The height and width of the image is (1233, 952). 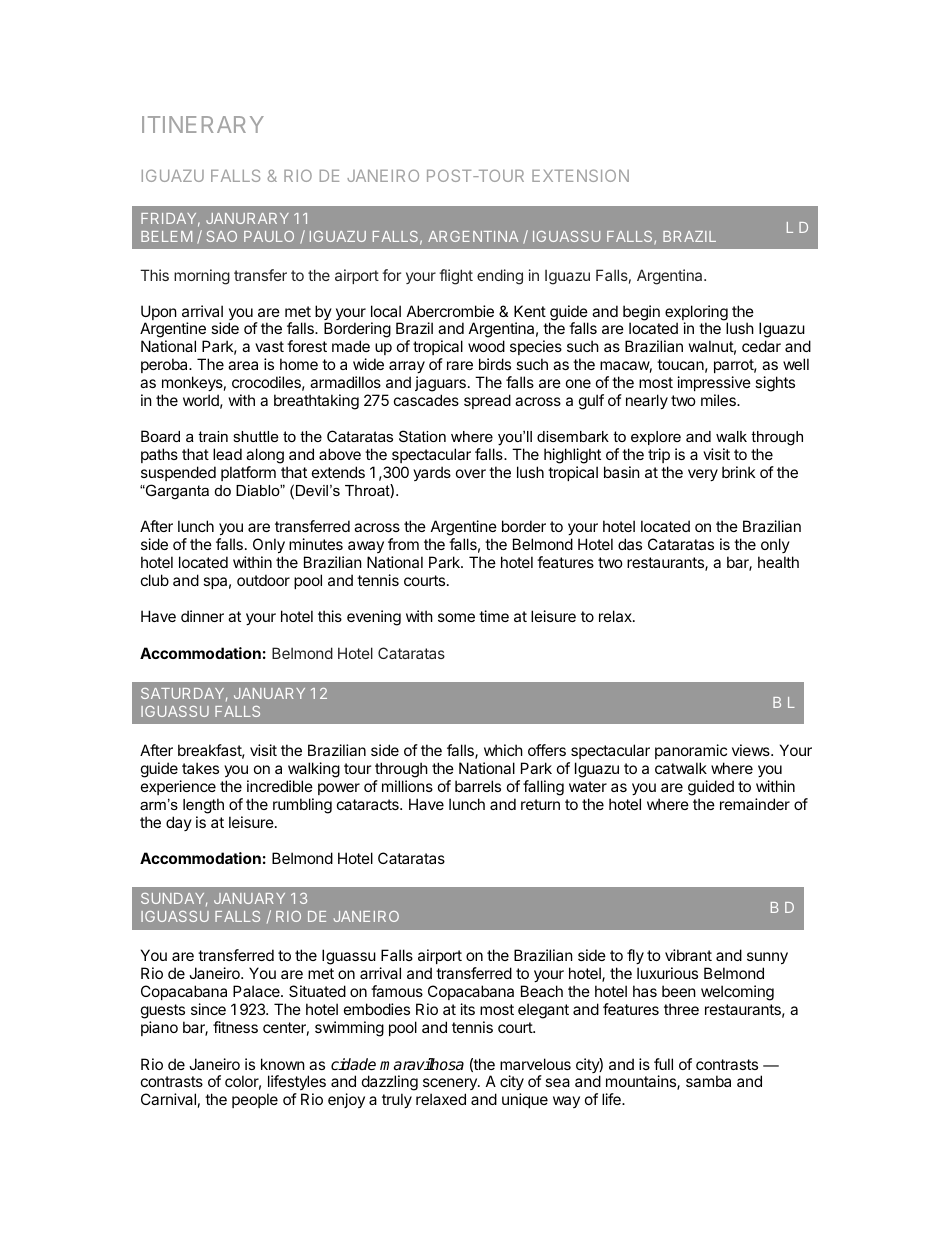 What do you see at coordinates (778, 562) in the image?
I see `health` at bounding box center [778, 562].
